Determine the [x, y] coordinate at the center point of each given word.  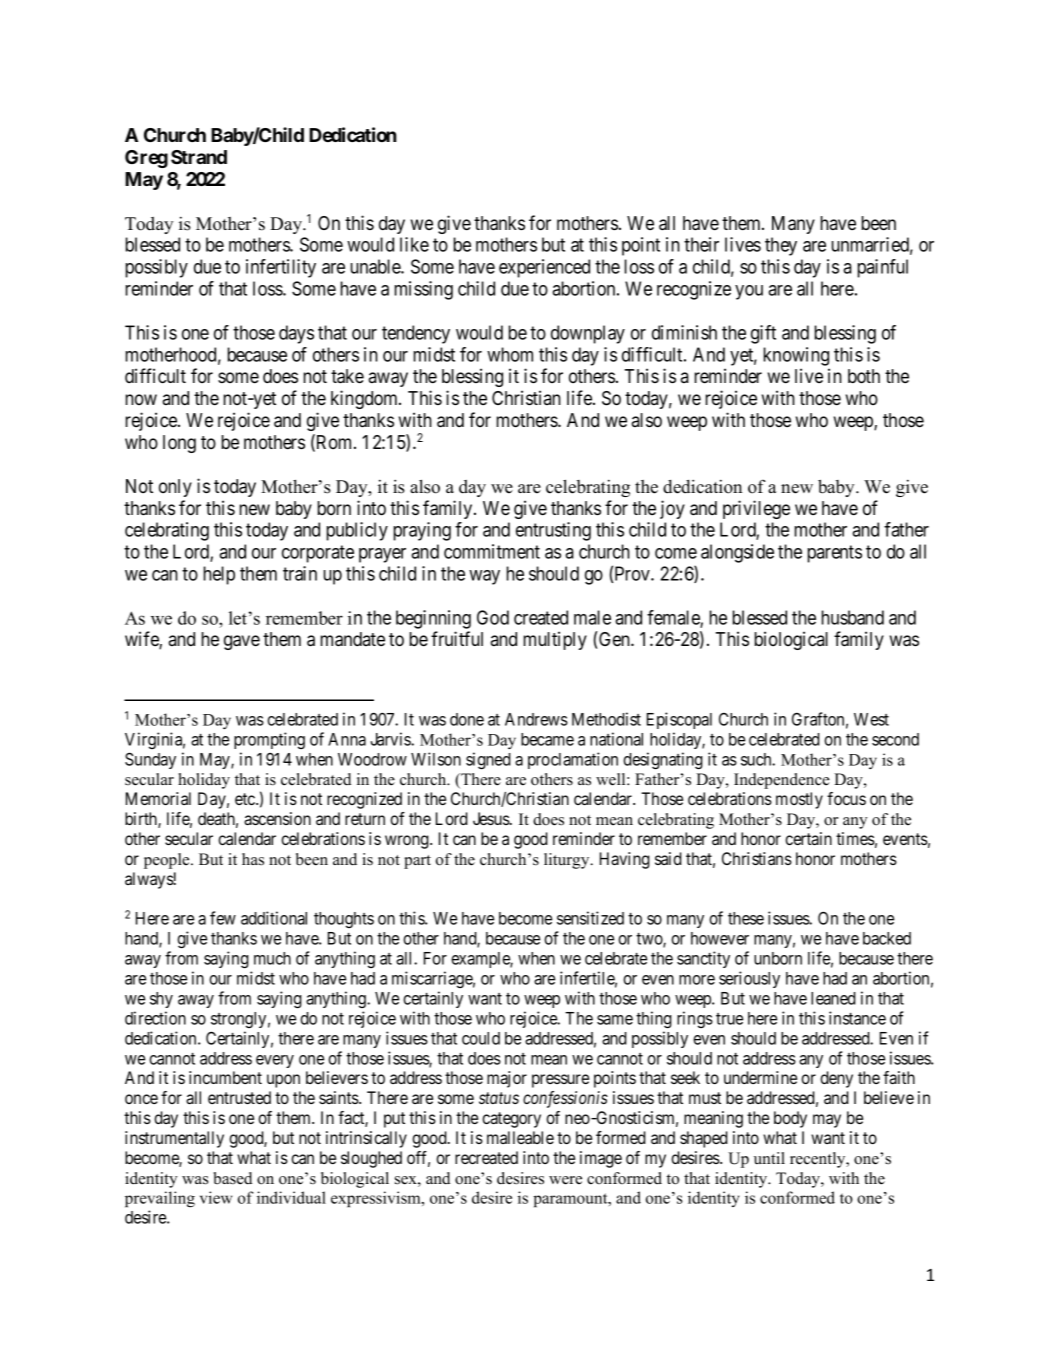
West [871, 719]
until [769, 1158]
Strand [199, 157]
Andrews [536, 719]
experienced [544, 268]
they [781, 246]
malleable [520, 1137]
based [232, 1178]
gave [242, 642]
